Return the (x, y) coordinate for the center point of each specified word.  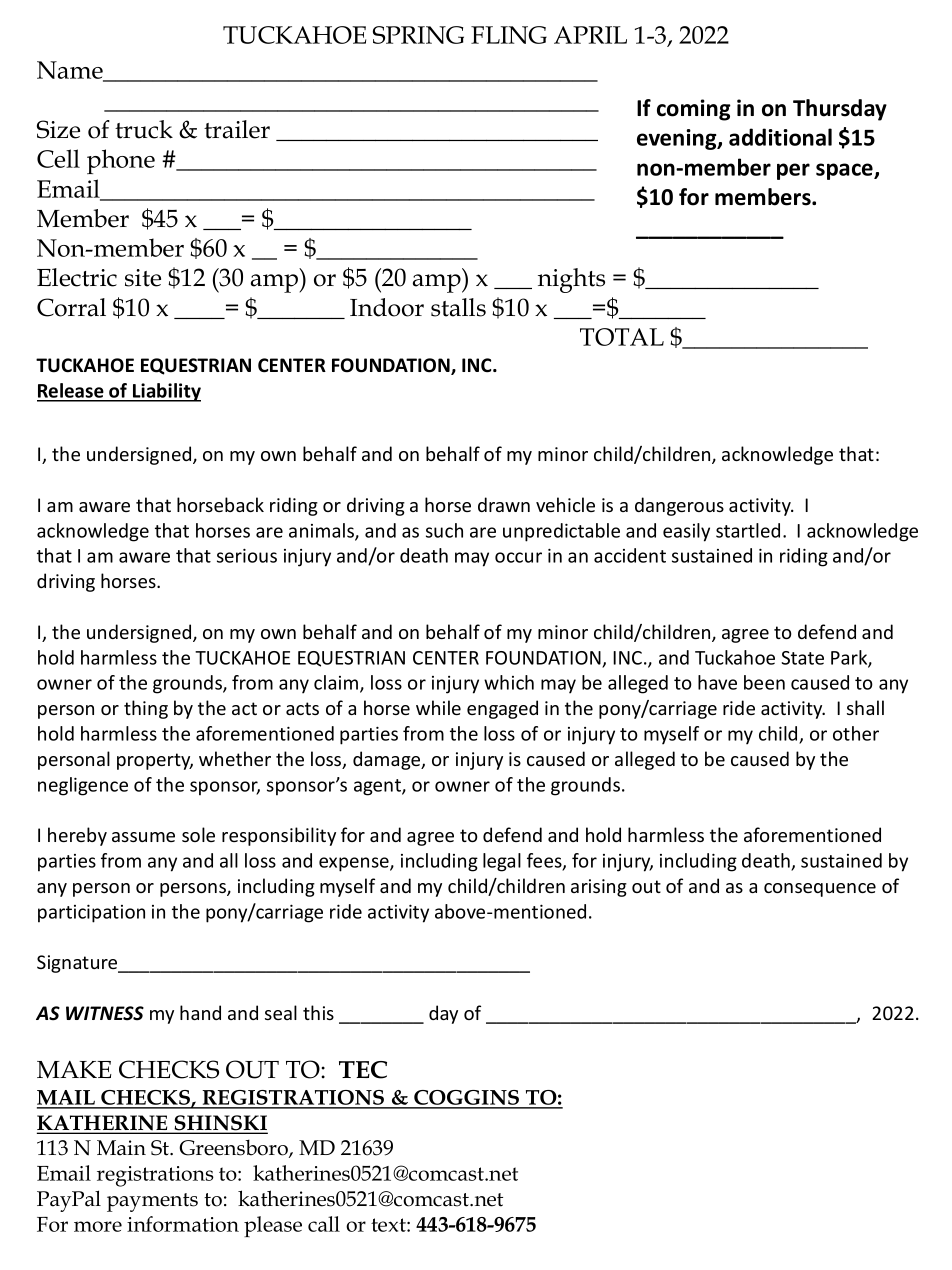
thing (146, 709)
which (509, 682)
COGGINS (467, 1099)
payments (152, 1202)
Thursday (840, 110)
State (802, 658)
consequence (820, 890)
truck (144, 129)
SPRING (418, 35)
